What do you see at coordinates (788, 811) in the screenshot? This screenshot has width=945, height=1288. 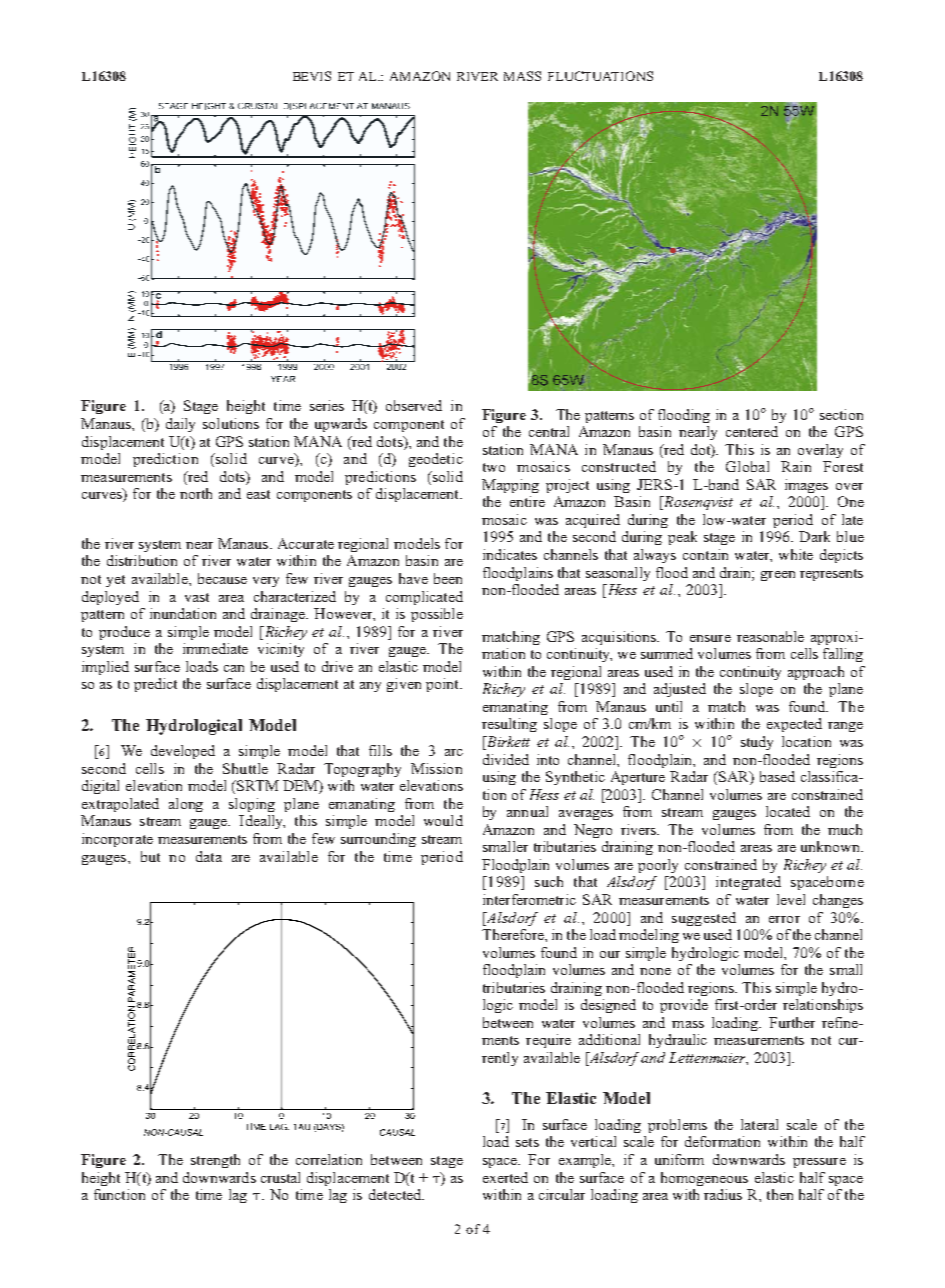 I see `located` at bounding box center [788, 811].
